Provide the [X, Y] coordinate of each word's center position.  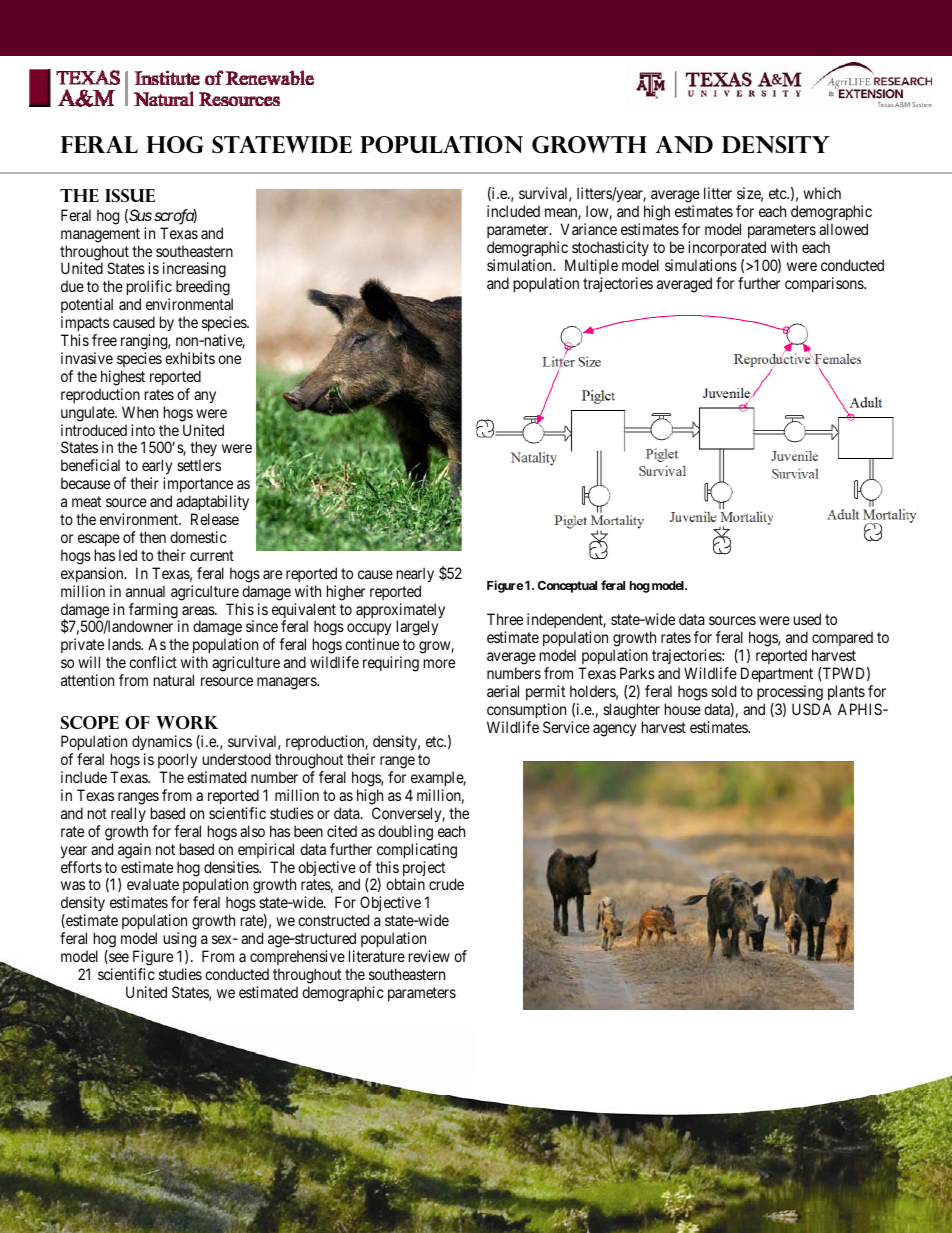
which [822, 193]
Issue [130, 195]
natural [174, 680]
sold [723, 691]
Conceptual [567, 587]
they [203, 450]
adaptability [212, 504]
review [429, 956]
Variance [589, 229]
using [180, 940]
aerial [503, 691]
